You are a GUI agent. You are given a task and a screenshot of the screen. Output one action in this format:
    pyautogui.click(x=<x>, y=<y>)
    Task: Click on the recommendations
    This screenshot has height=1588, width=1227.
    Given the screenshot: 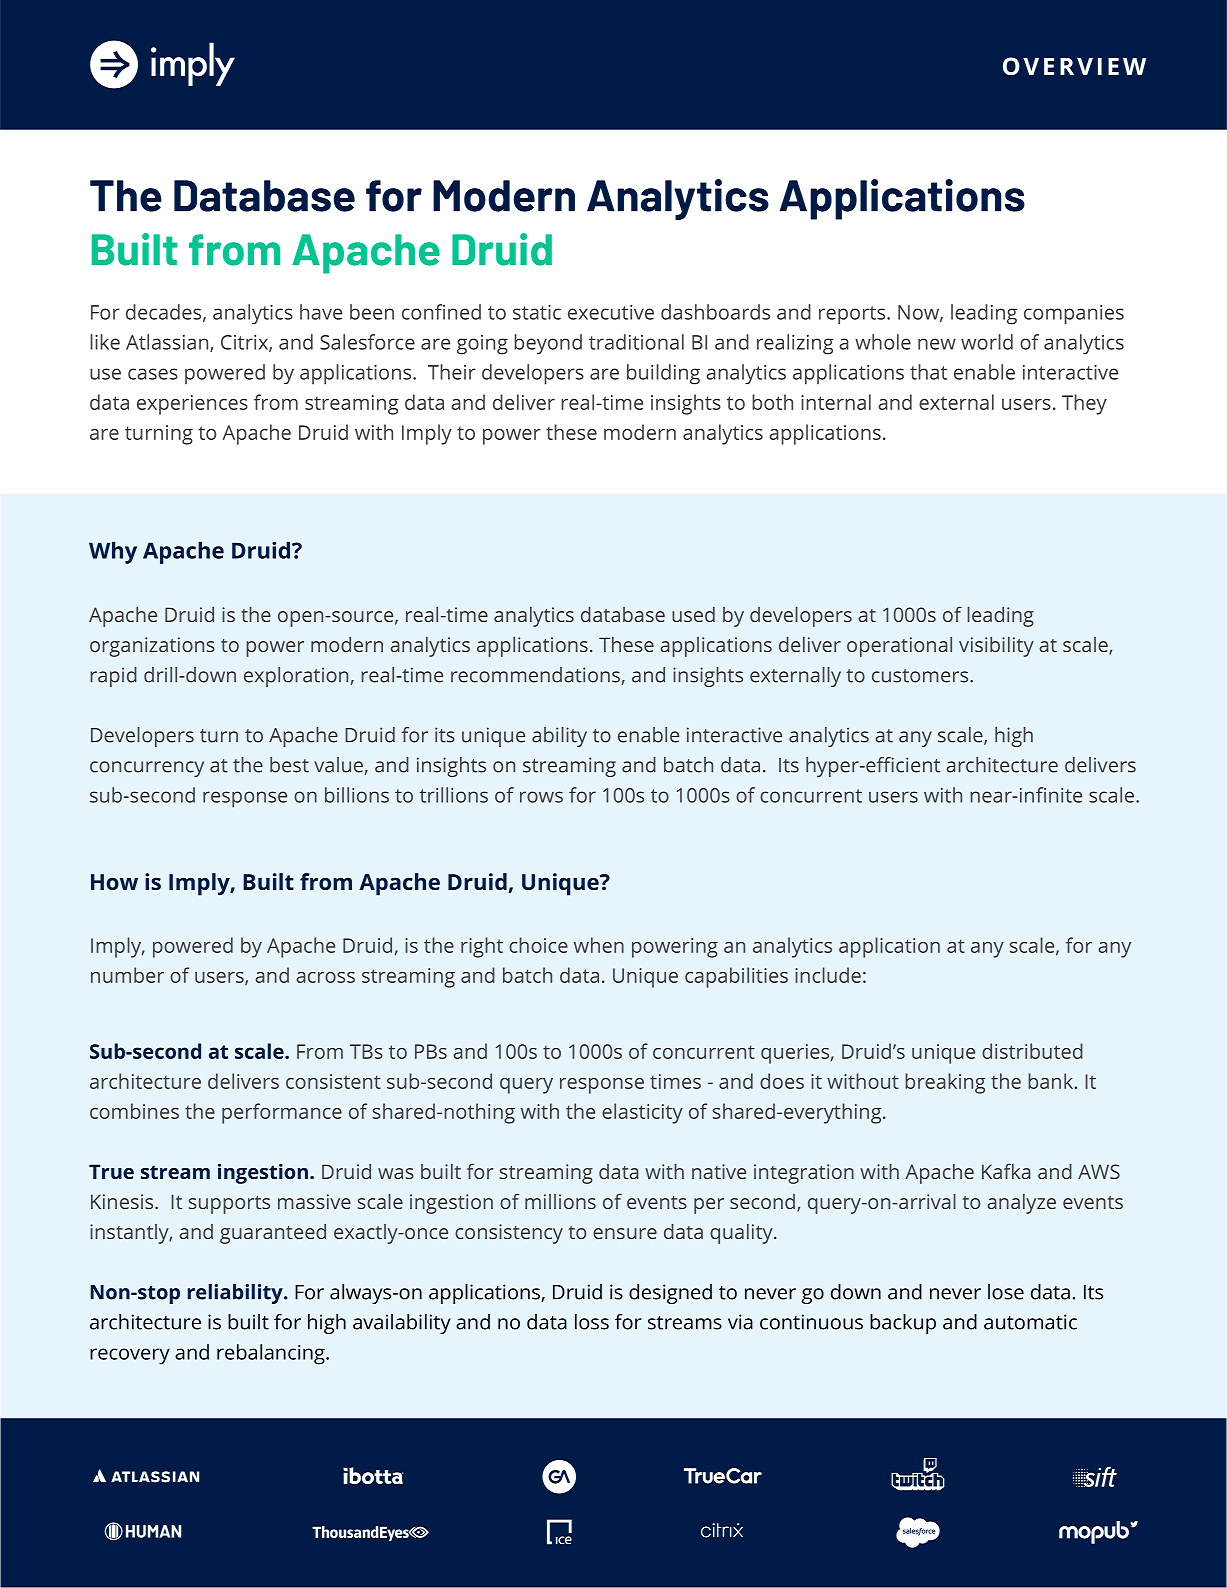 What is the action you would take?
    pyautogui.click(x=535, y=675)
